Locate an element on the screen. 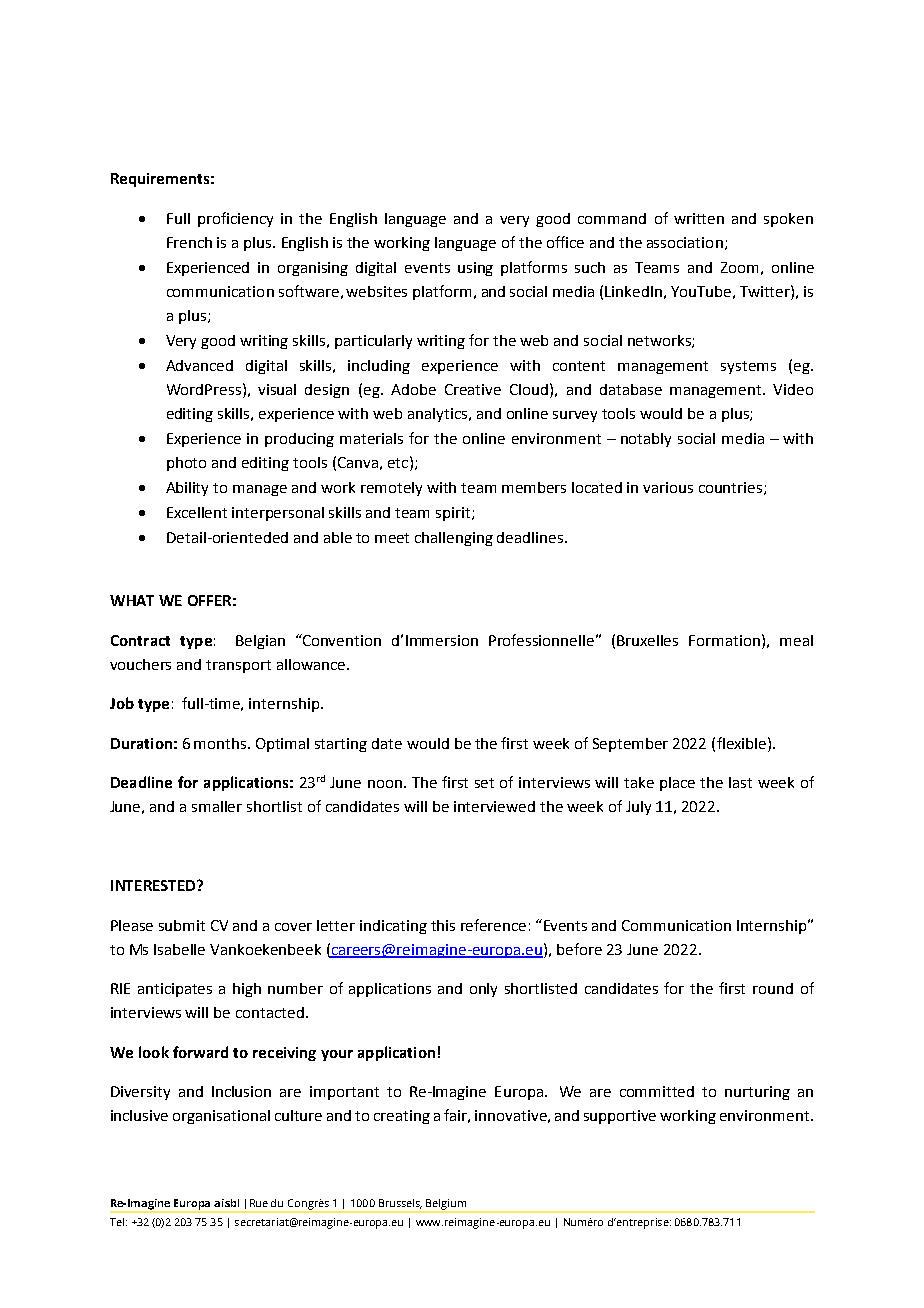 The image size is (924, 1308). association is located at coordinates (685, 242).
